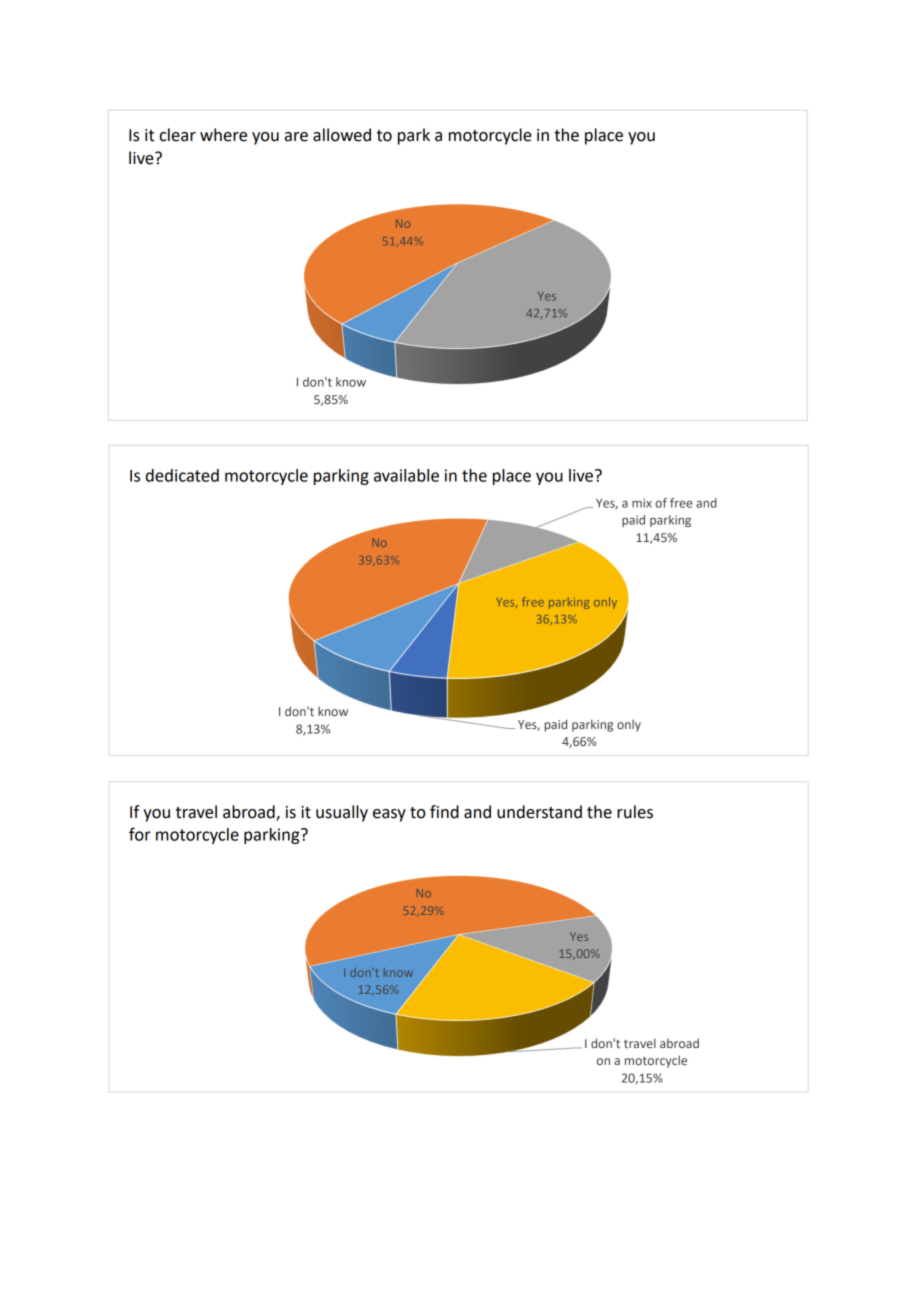 Image resolution: width=924 pixels, height=1308 pixels. I want to click on clear, so click(178, 135).
